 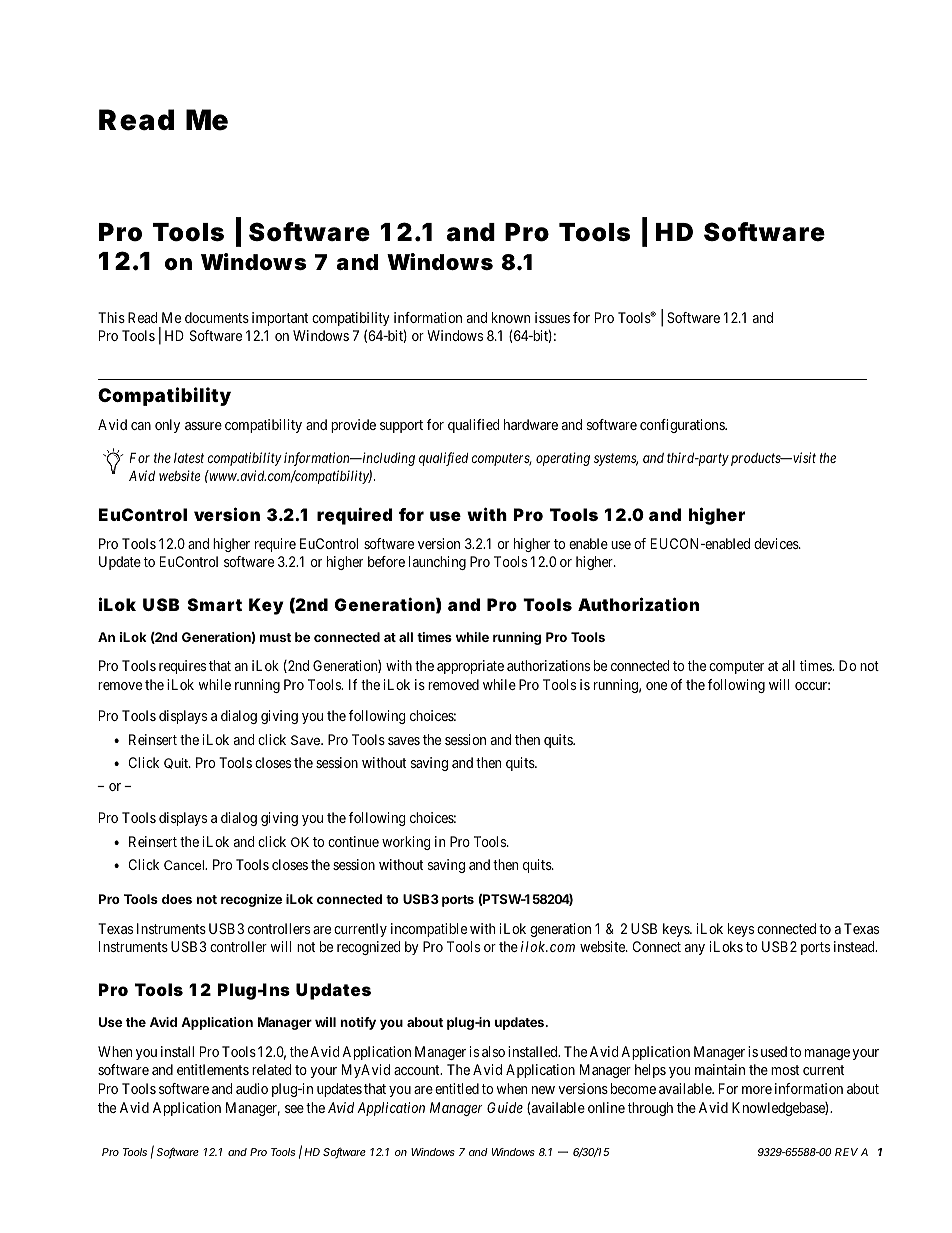 What do you see at coordinates (757, 1090) in the page?
I see `more` at bounding box center [757, 1090].
